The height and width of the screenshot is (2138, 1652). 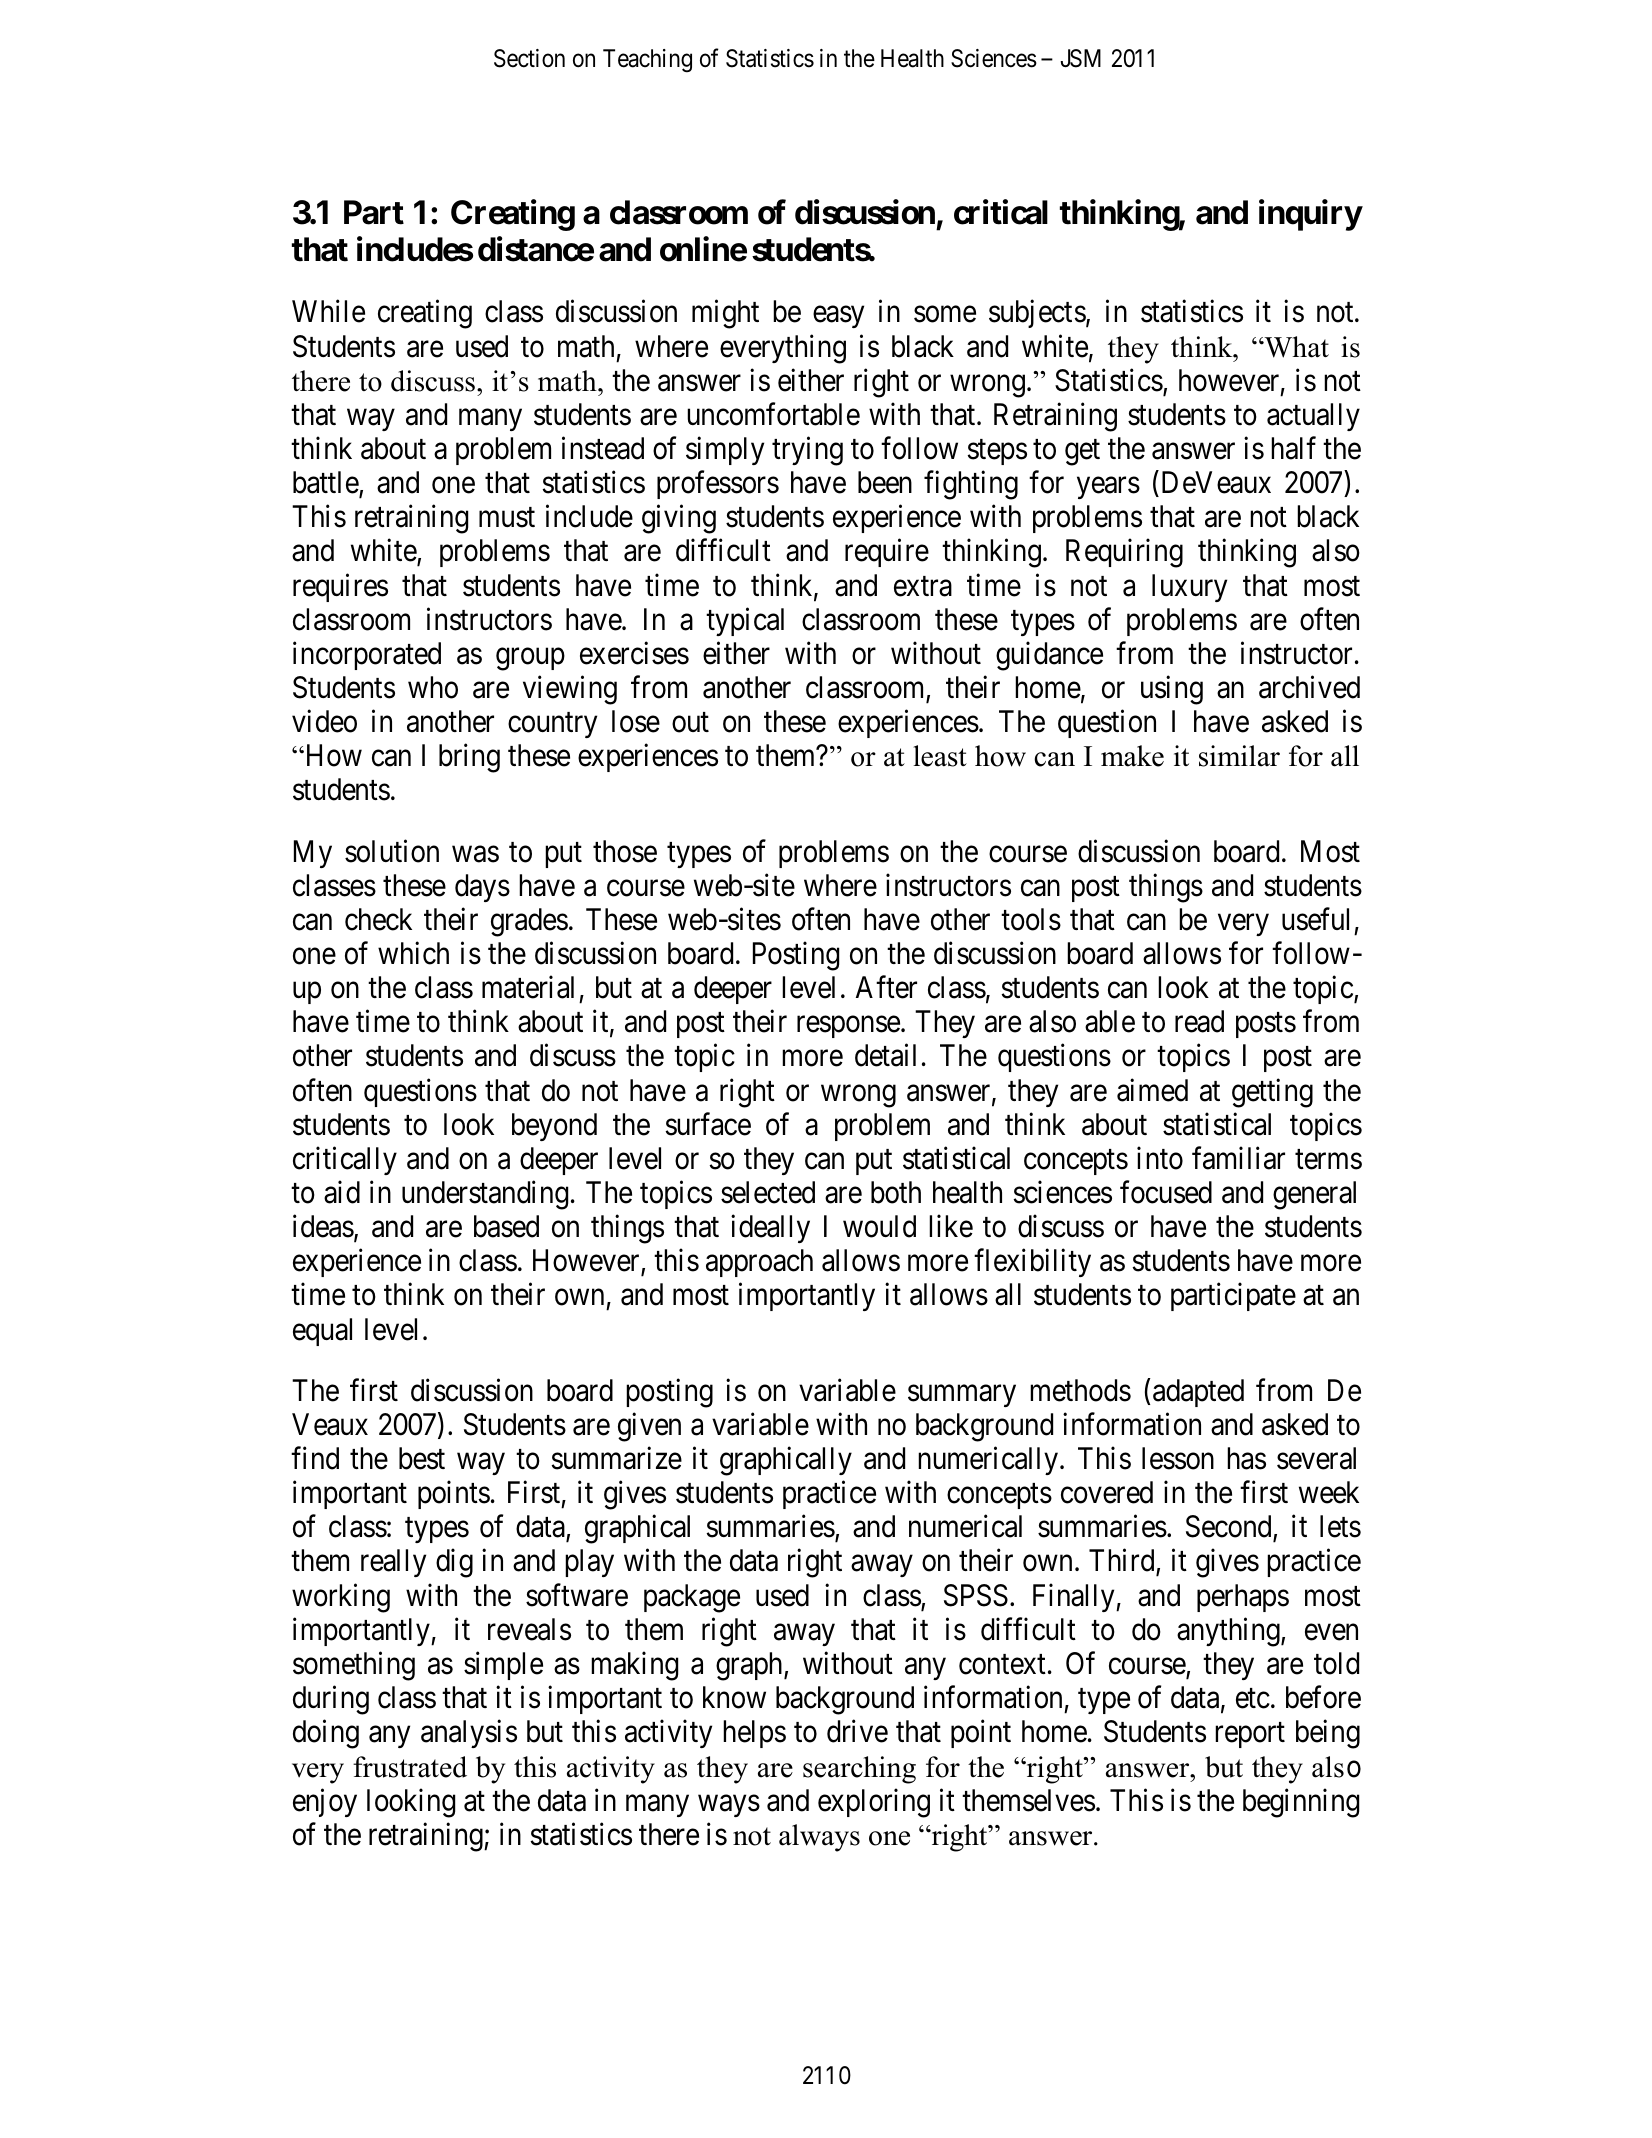 I want to click on Section, so click(x=529, y=58).
